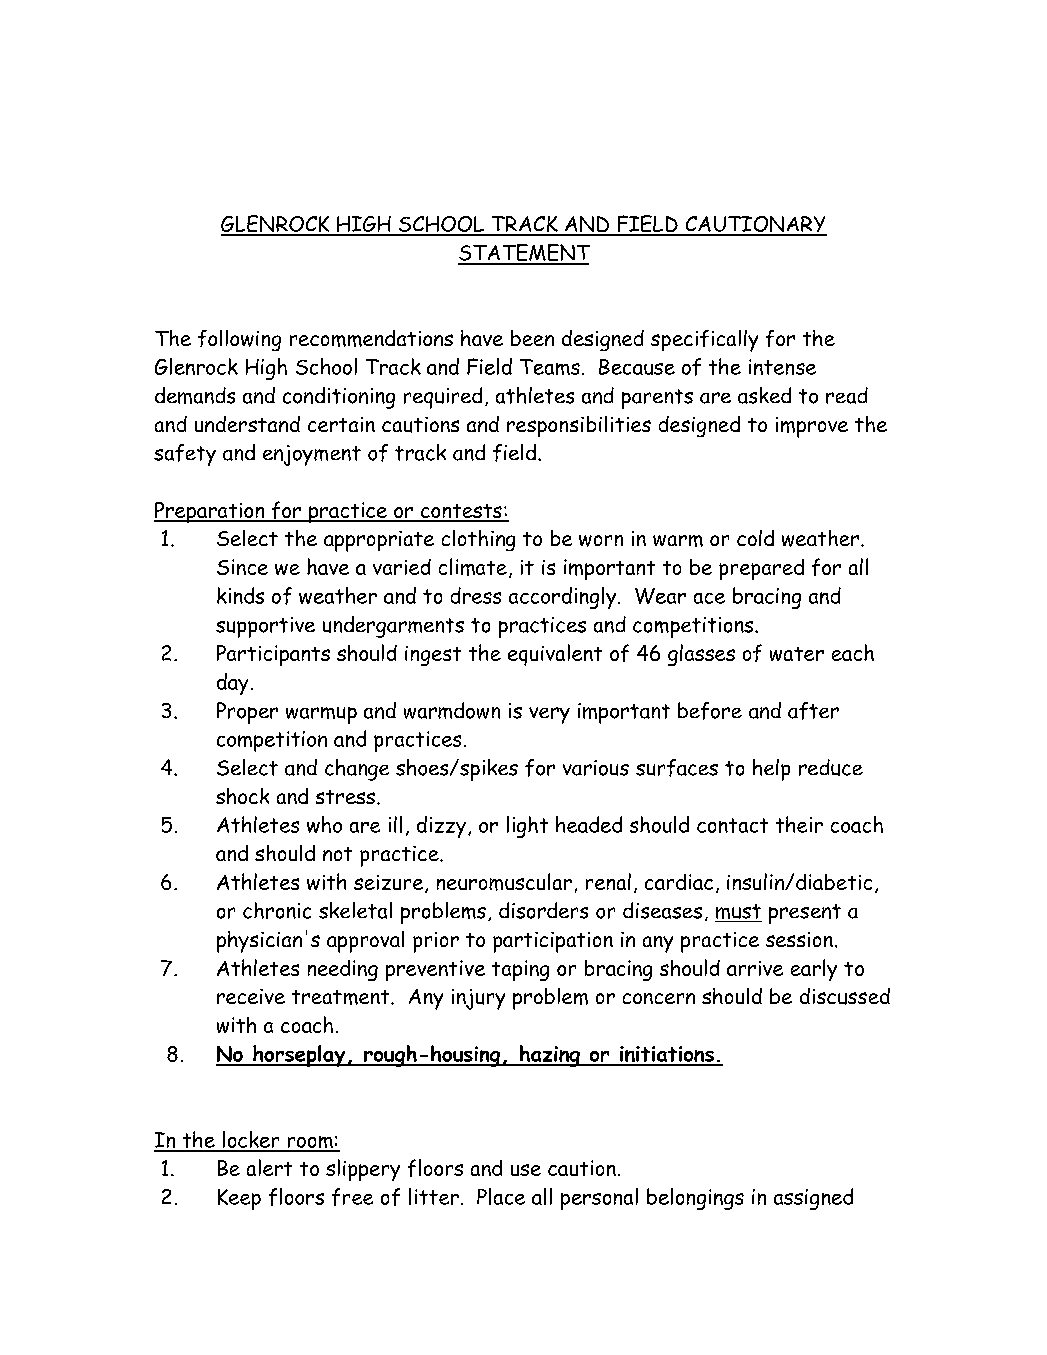 This document has height=1355, width=1047. I want to click on Teams, so click(550, 367).
